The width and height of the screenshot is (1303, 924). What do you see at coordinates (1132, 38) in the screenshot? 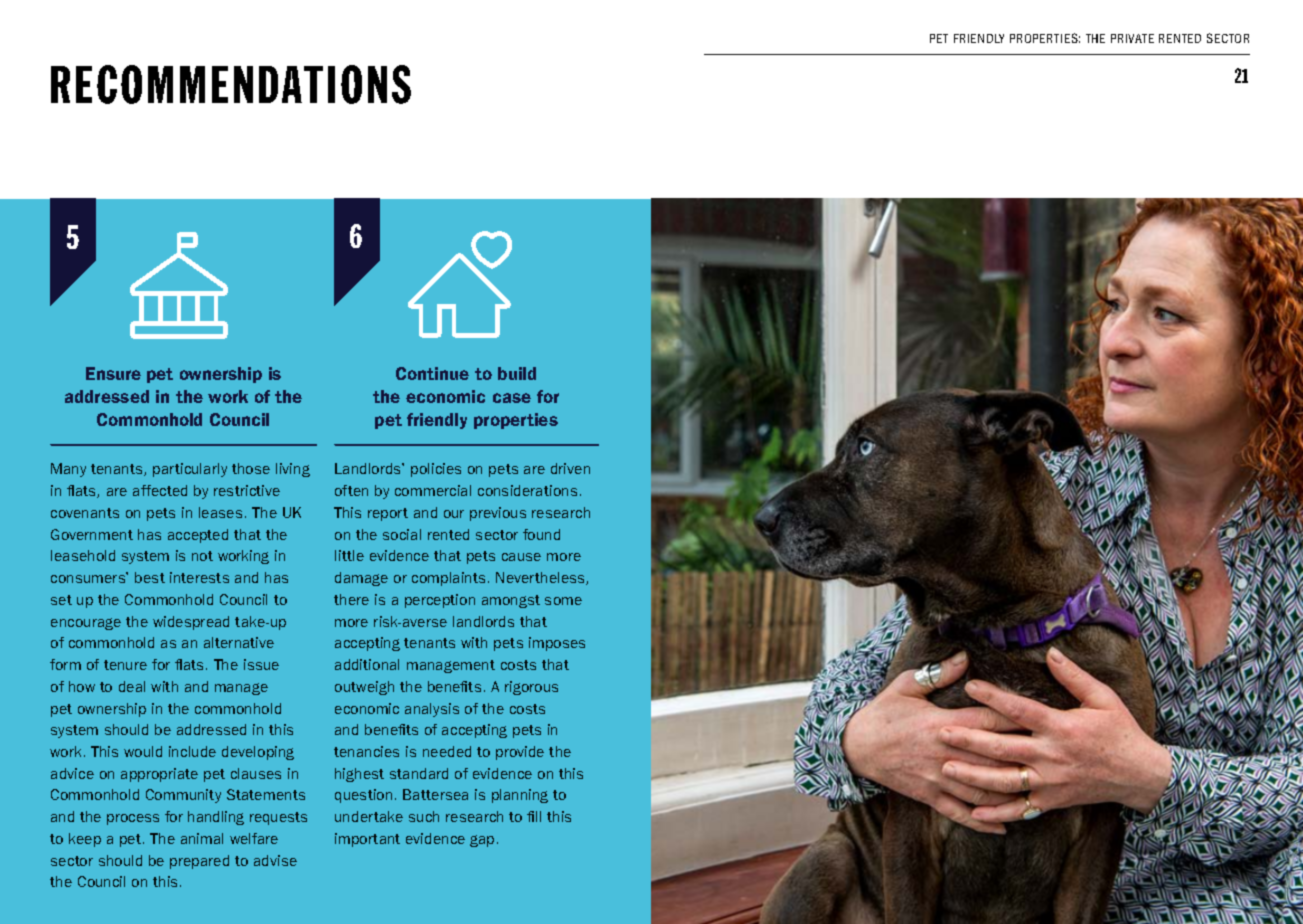
I see `PRIVATE` at bounding box center [1132, 38].
